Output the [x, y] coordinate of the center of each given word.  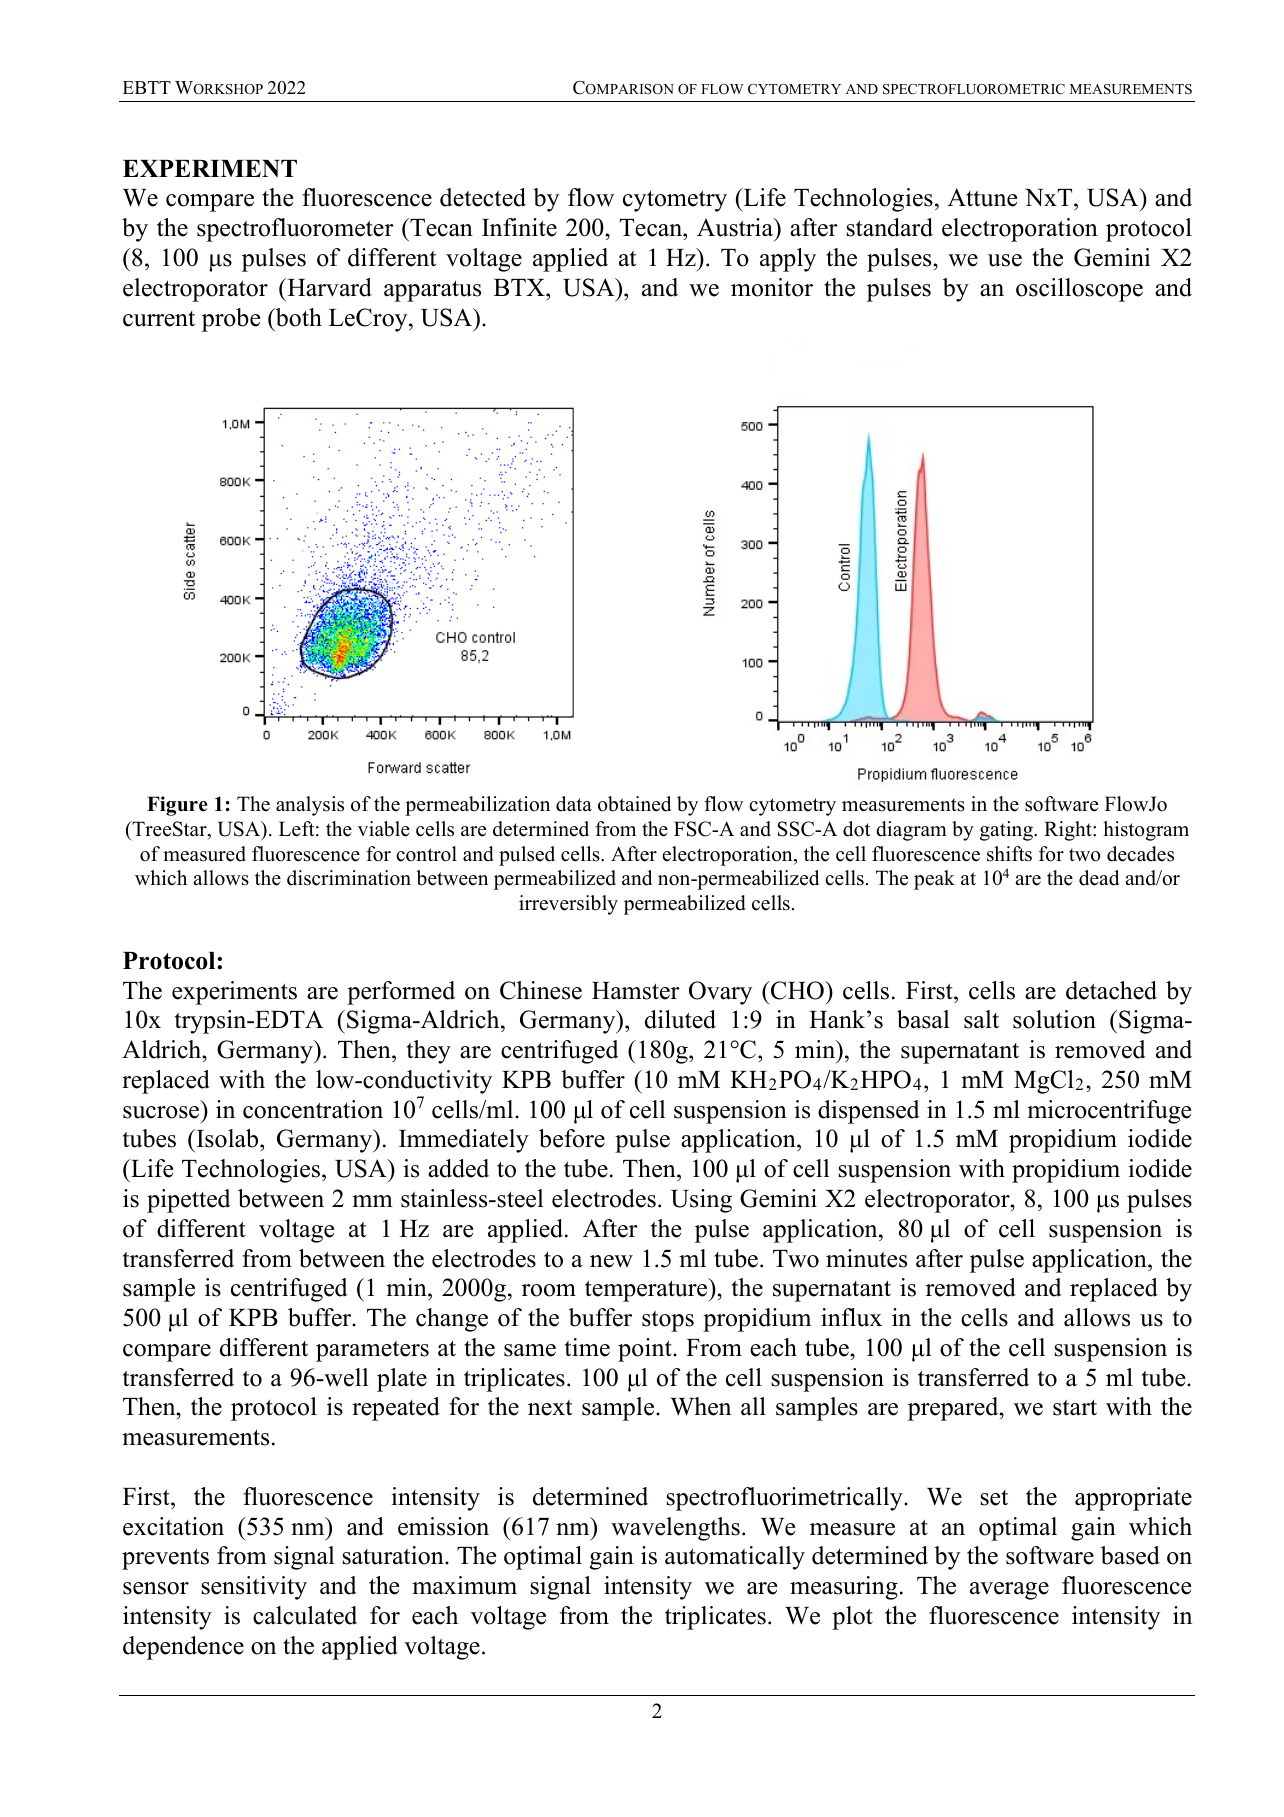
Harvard [328, 287]
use [1005, 260]
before [572, 1138]
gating [1007, 831]
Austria [736, 227]
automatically [735, 1558]
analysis [310, 806]
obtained [634, 804]
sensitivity [254, 1588]
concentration [313, 1109]
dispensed [869, 1112]
